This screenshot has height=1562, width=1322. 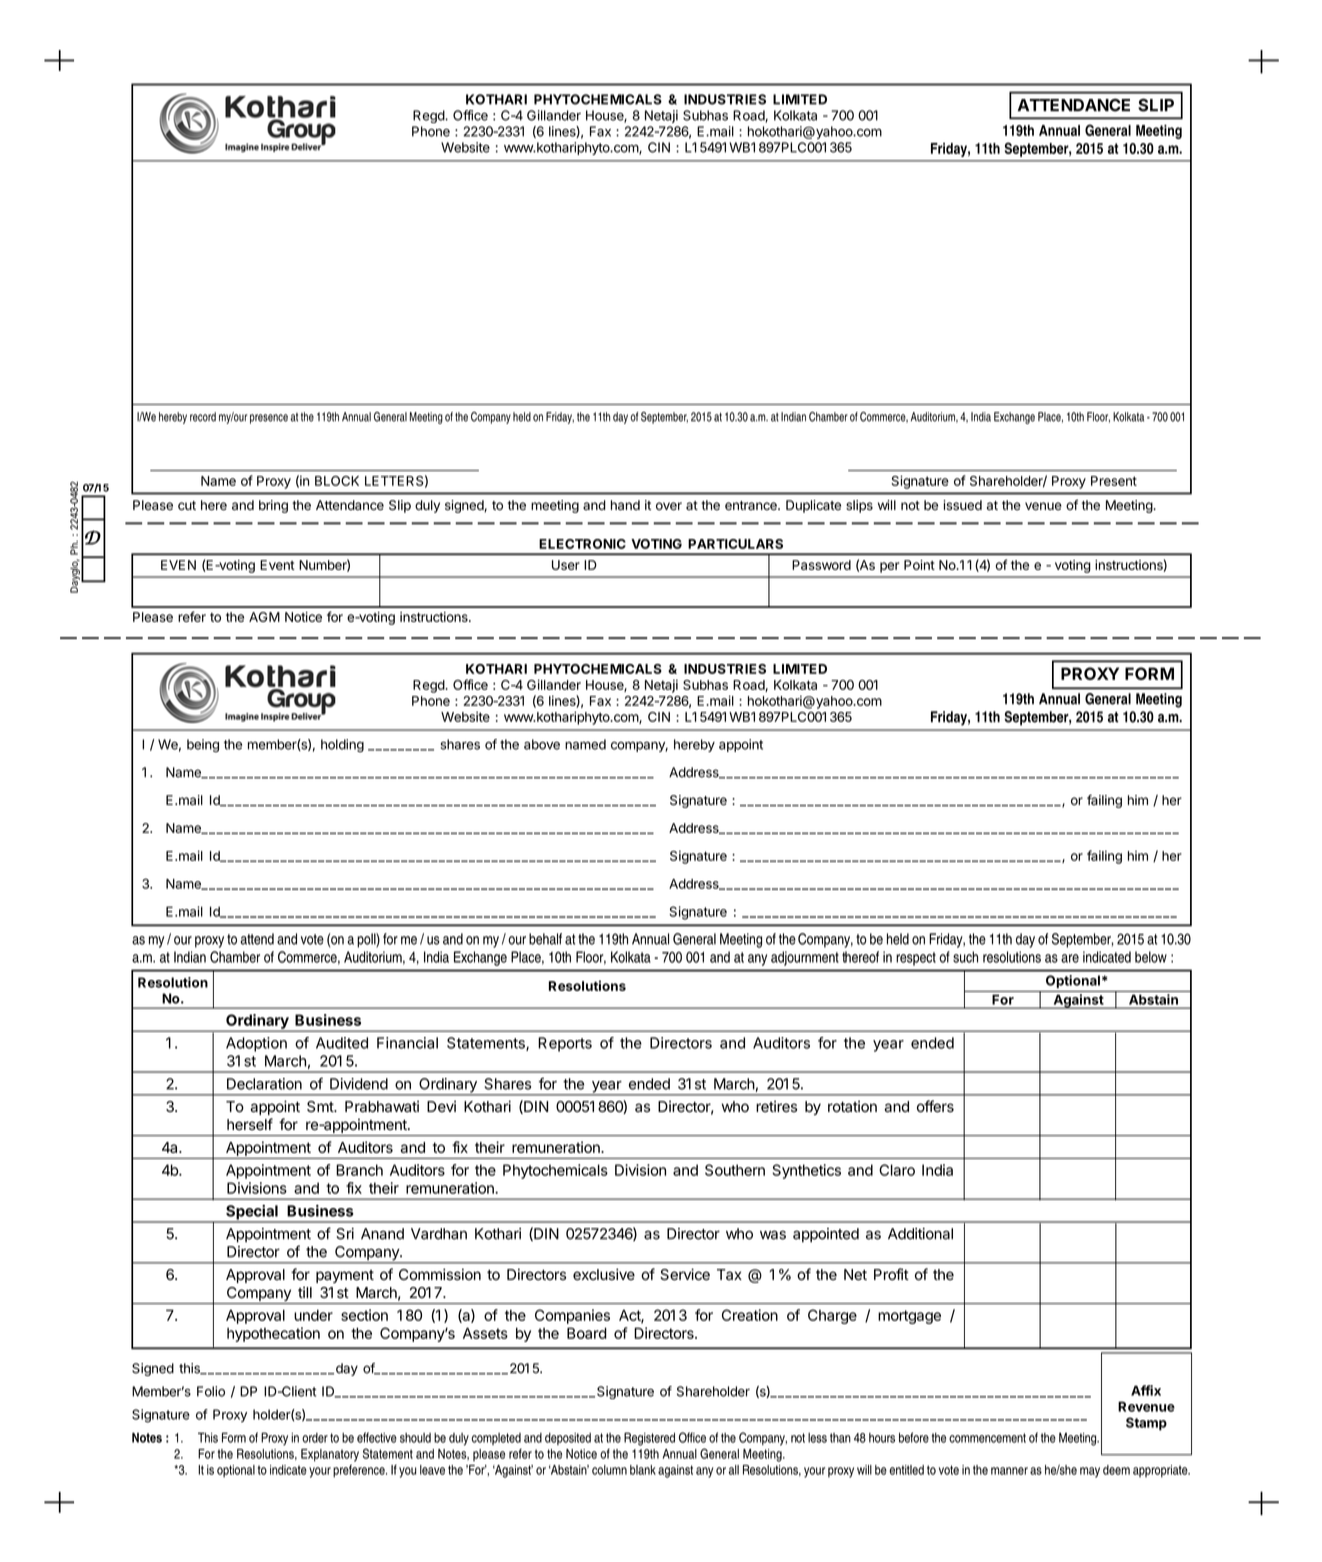 What do you see at coordinates (669, 506) in the screenshot?
I see `over` at bounding box center [669, 506].
